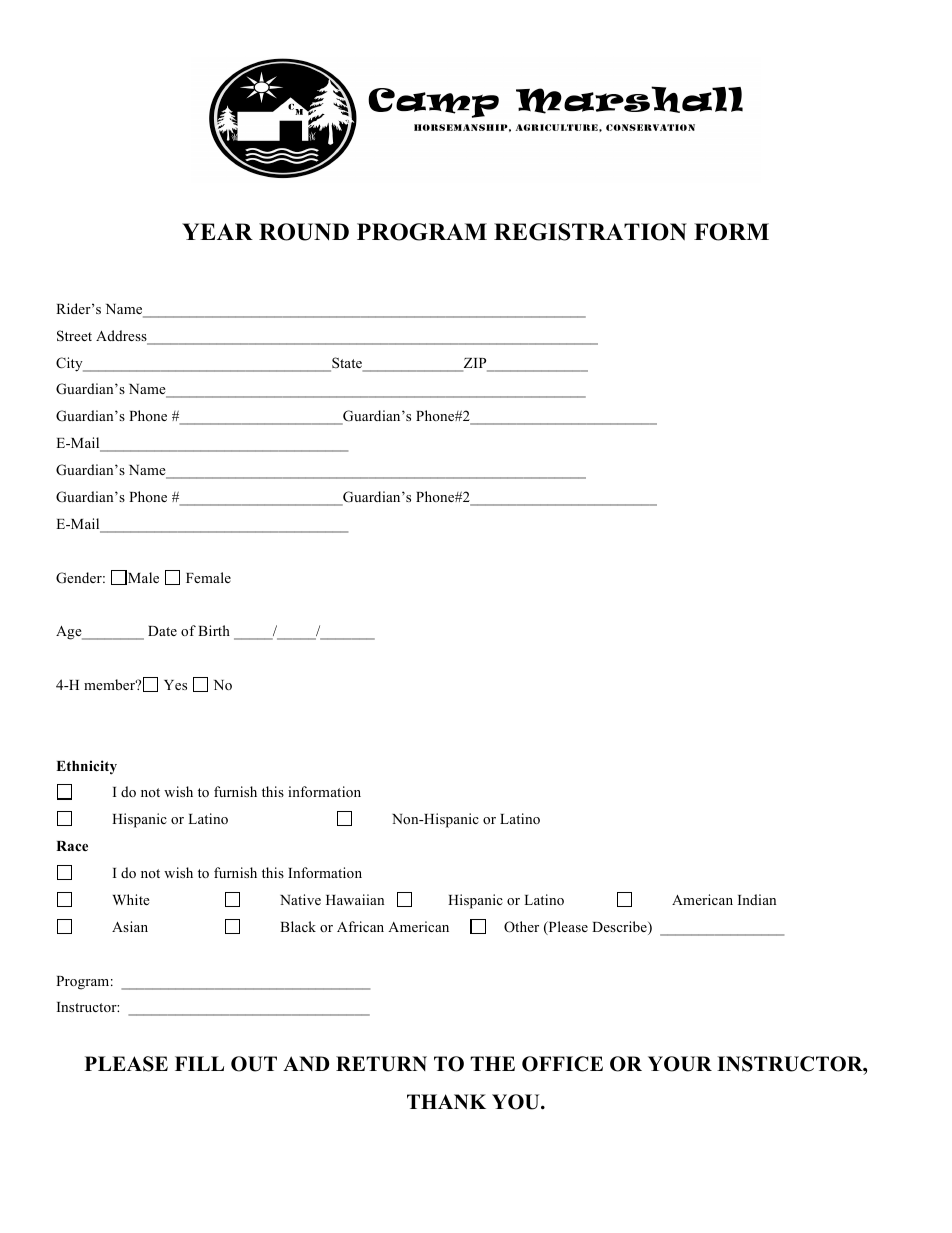 The height and width of the image is (1233, 952). Describe the element at coordinates (111, 684) in the image. I see `member` at that location.
